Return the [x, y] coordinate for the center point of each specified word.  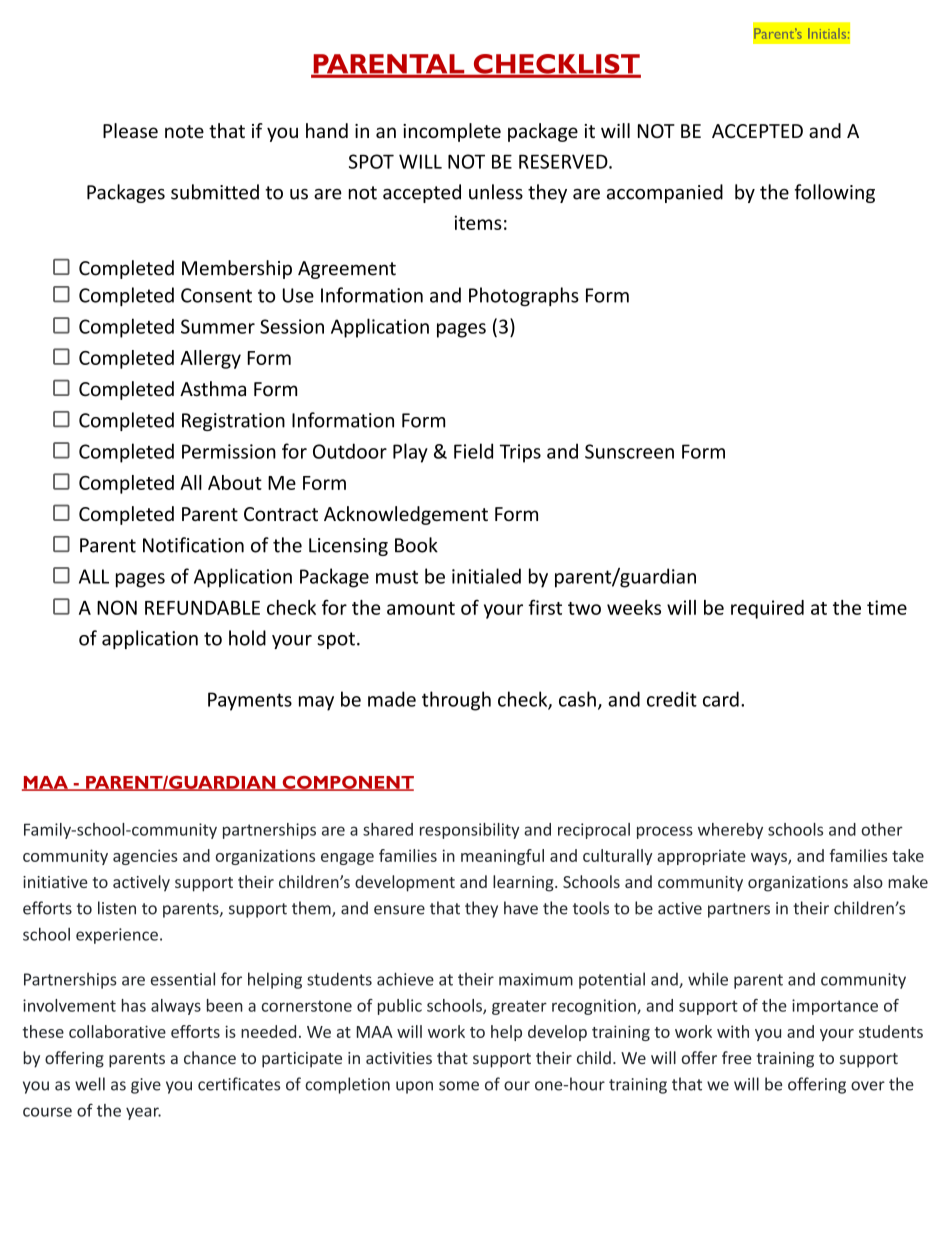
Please [130, 130]
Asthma [213, 389]
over [868, 1086]
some [459, 1086]
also [868, 881]
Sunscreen [629, 451]
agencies [145, 857]
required [767, 609]
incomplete [452, 132]
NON [117, 607]
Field [473, 451]
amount [421, 608]
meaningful [502, 857]
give [146, 1086]
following [834, 193]
